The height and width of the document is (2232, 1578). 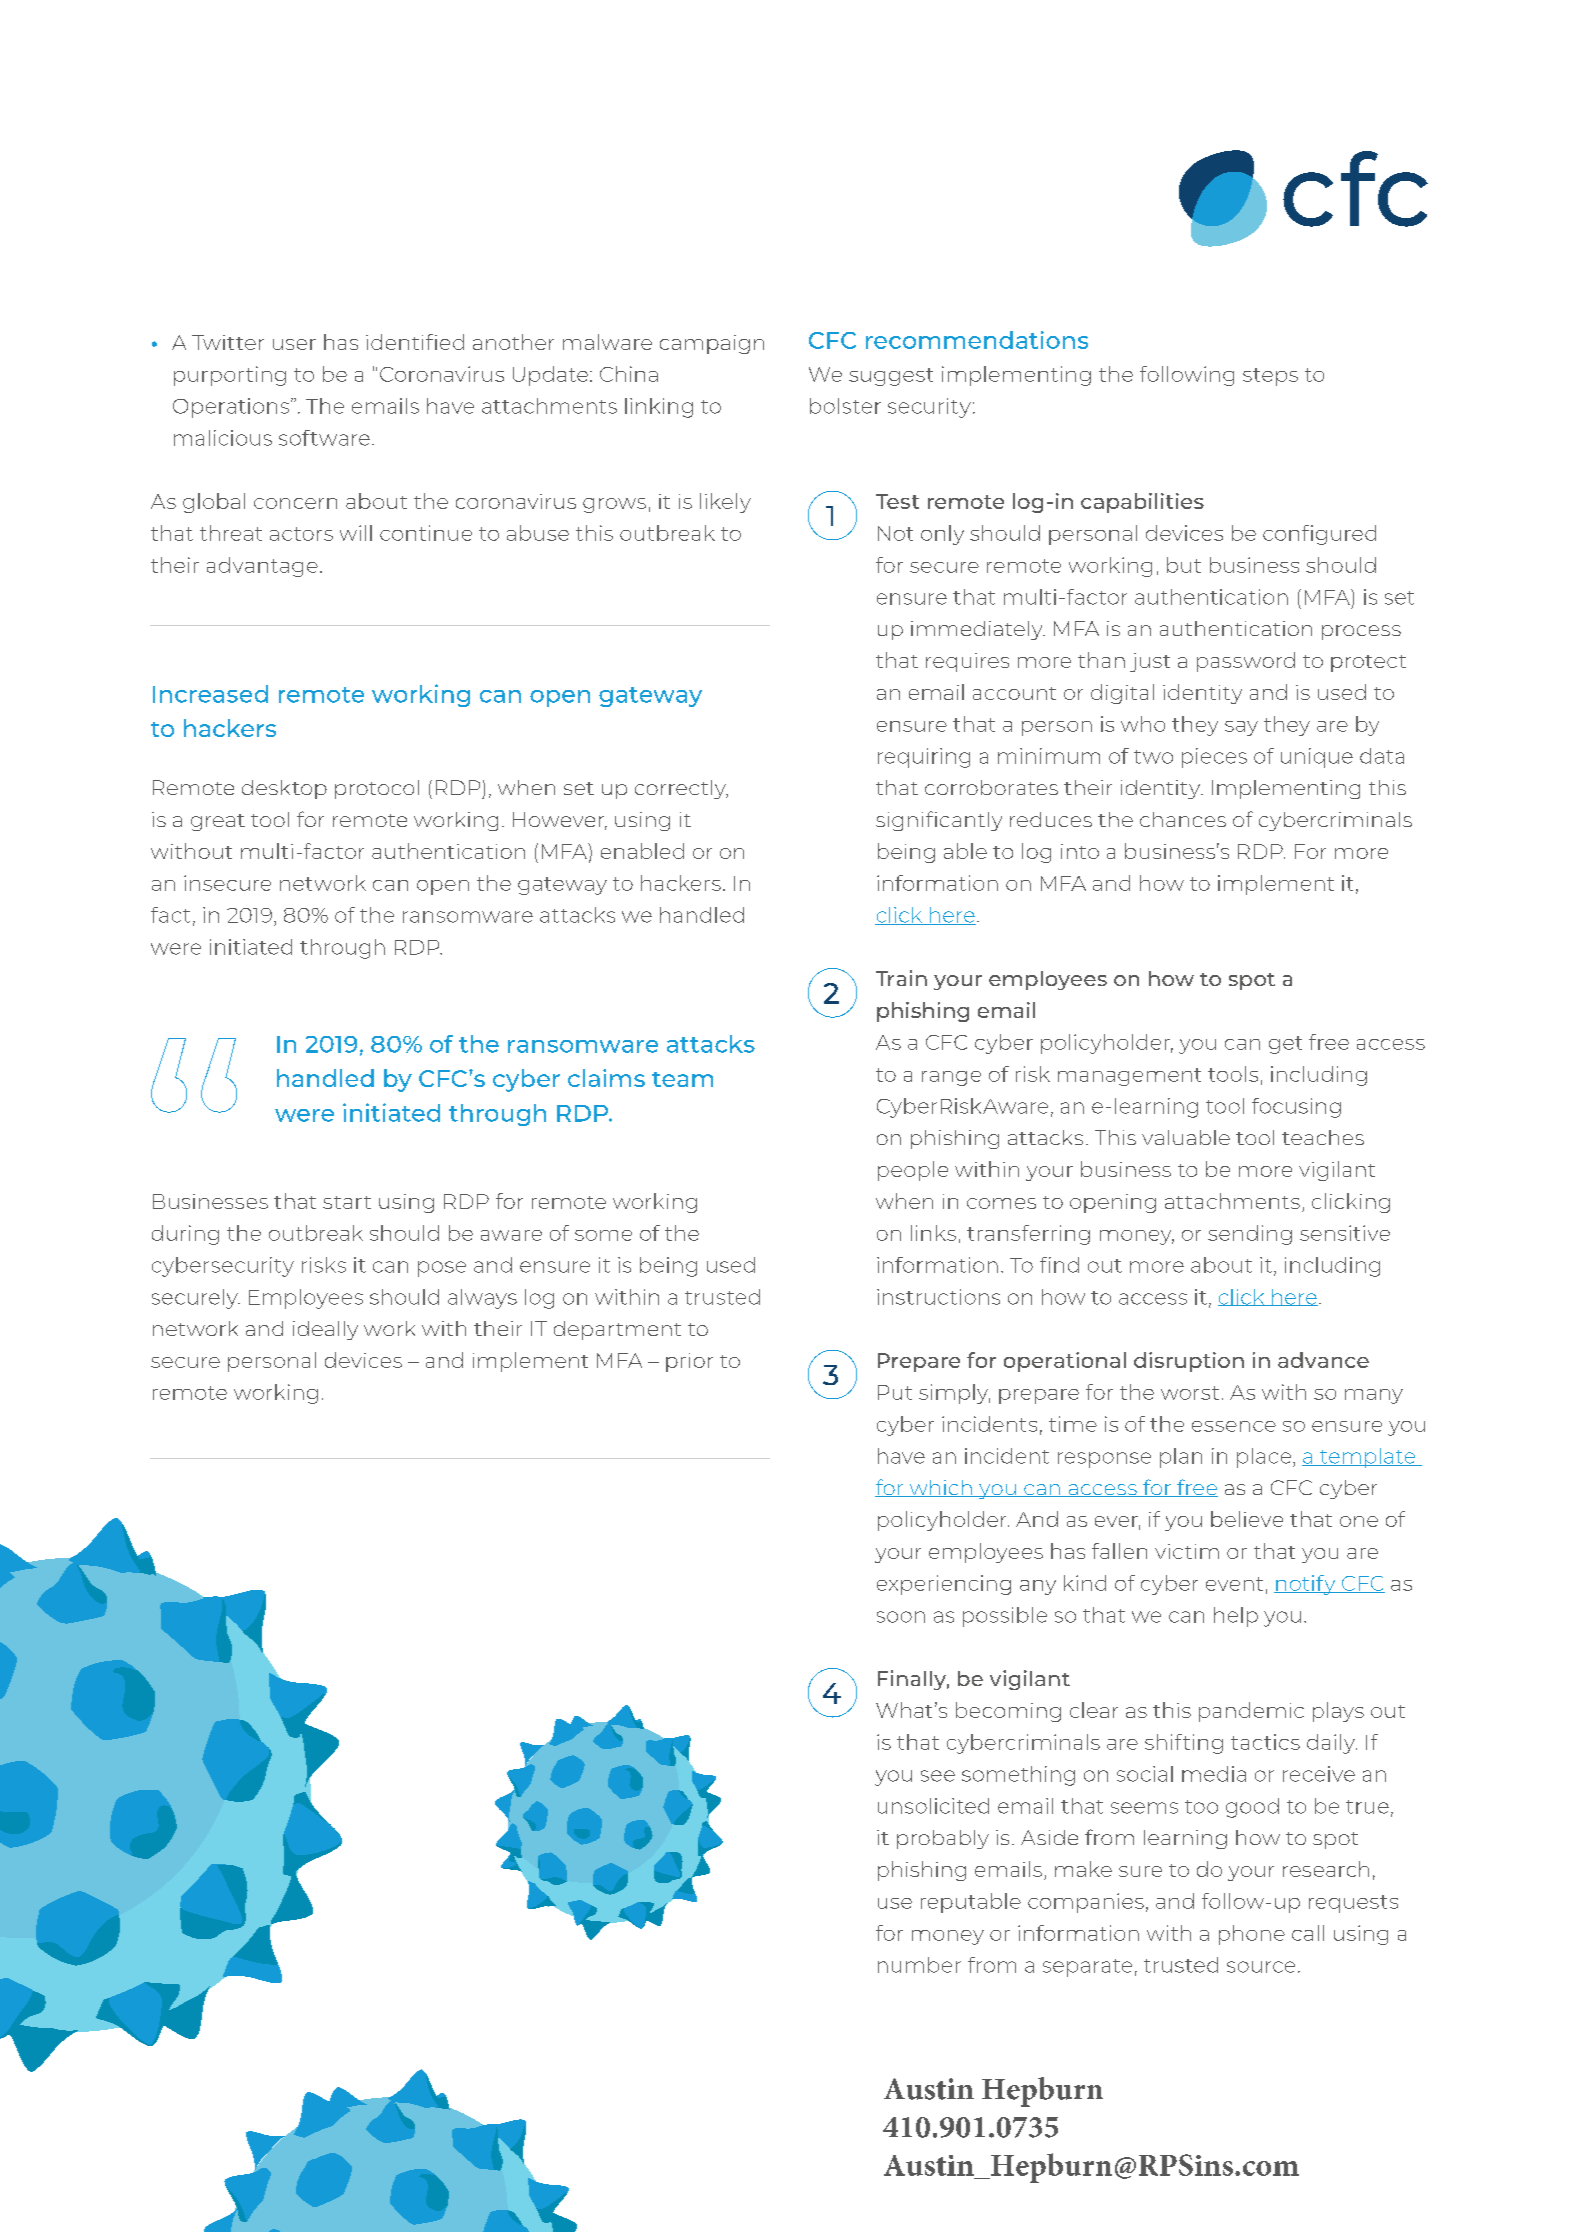 I want to click on Train, so click(x=901, y=978).
